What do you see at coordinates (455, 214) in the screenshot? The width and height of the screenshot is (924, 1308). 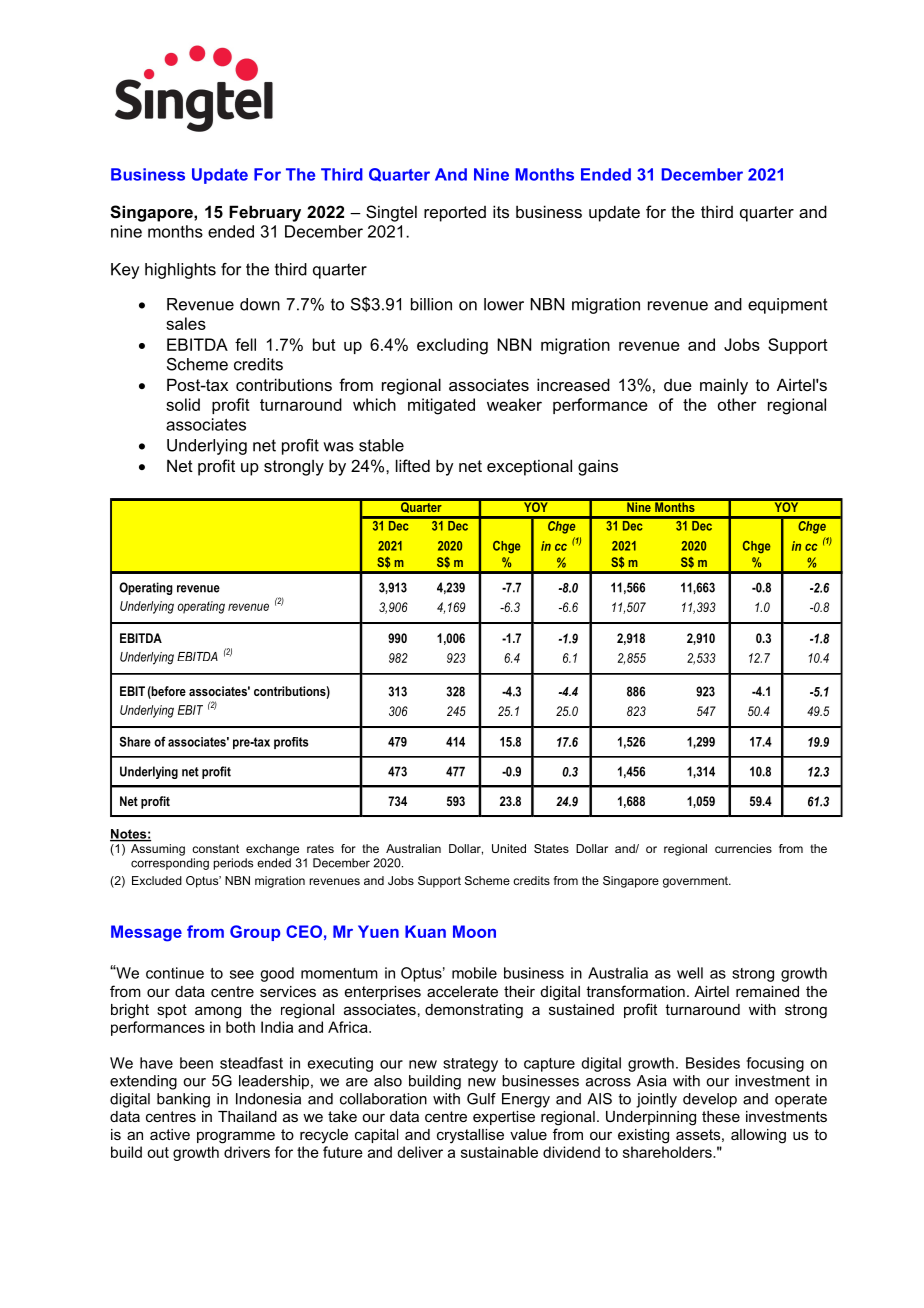 I see `reported` at bounding box center [455, 214].
